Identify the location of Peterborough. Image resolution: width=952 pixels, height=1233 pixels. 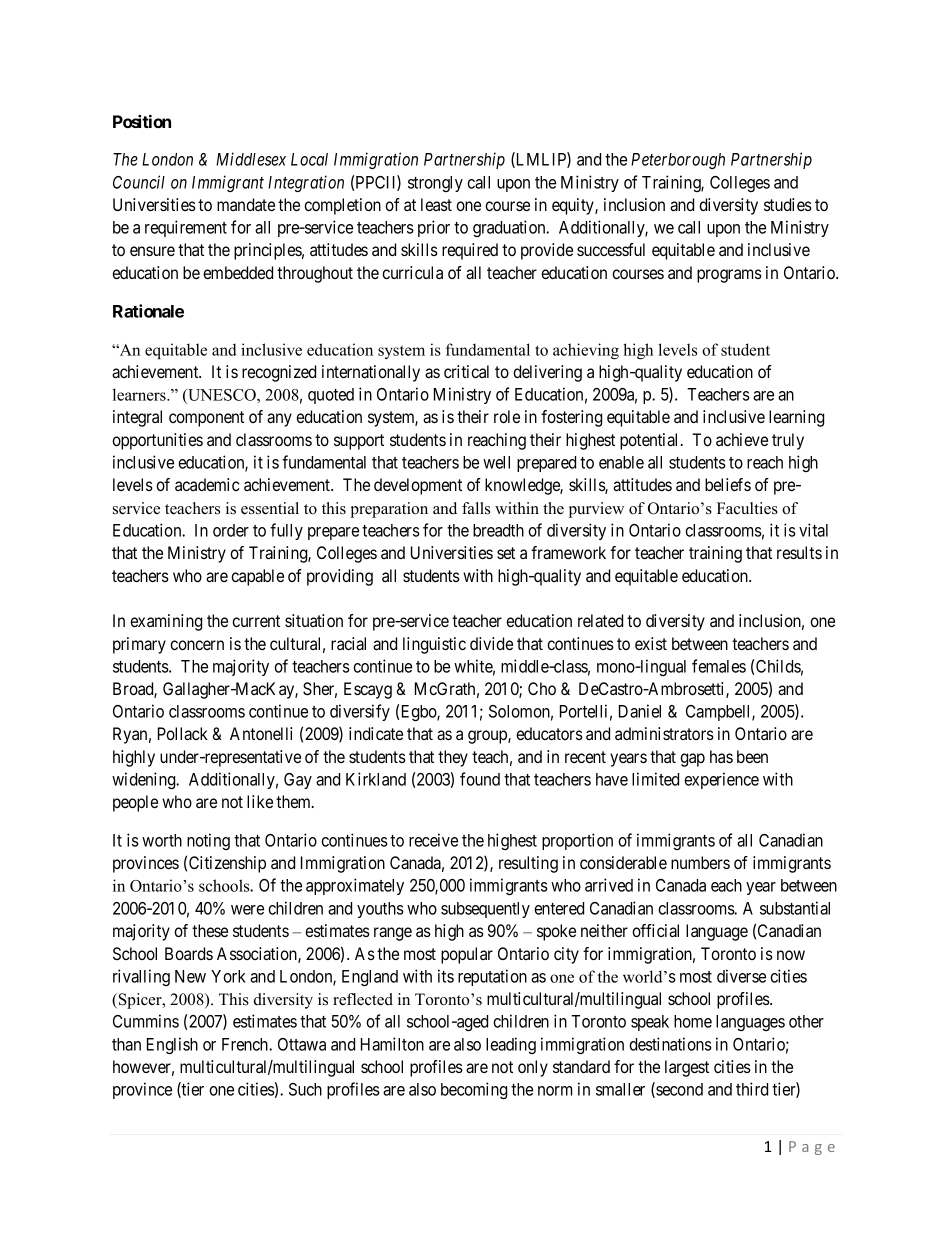
(678, 161).
